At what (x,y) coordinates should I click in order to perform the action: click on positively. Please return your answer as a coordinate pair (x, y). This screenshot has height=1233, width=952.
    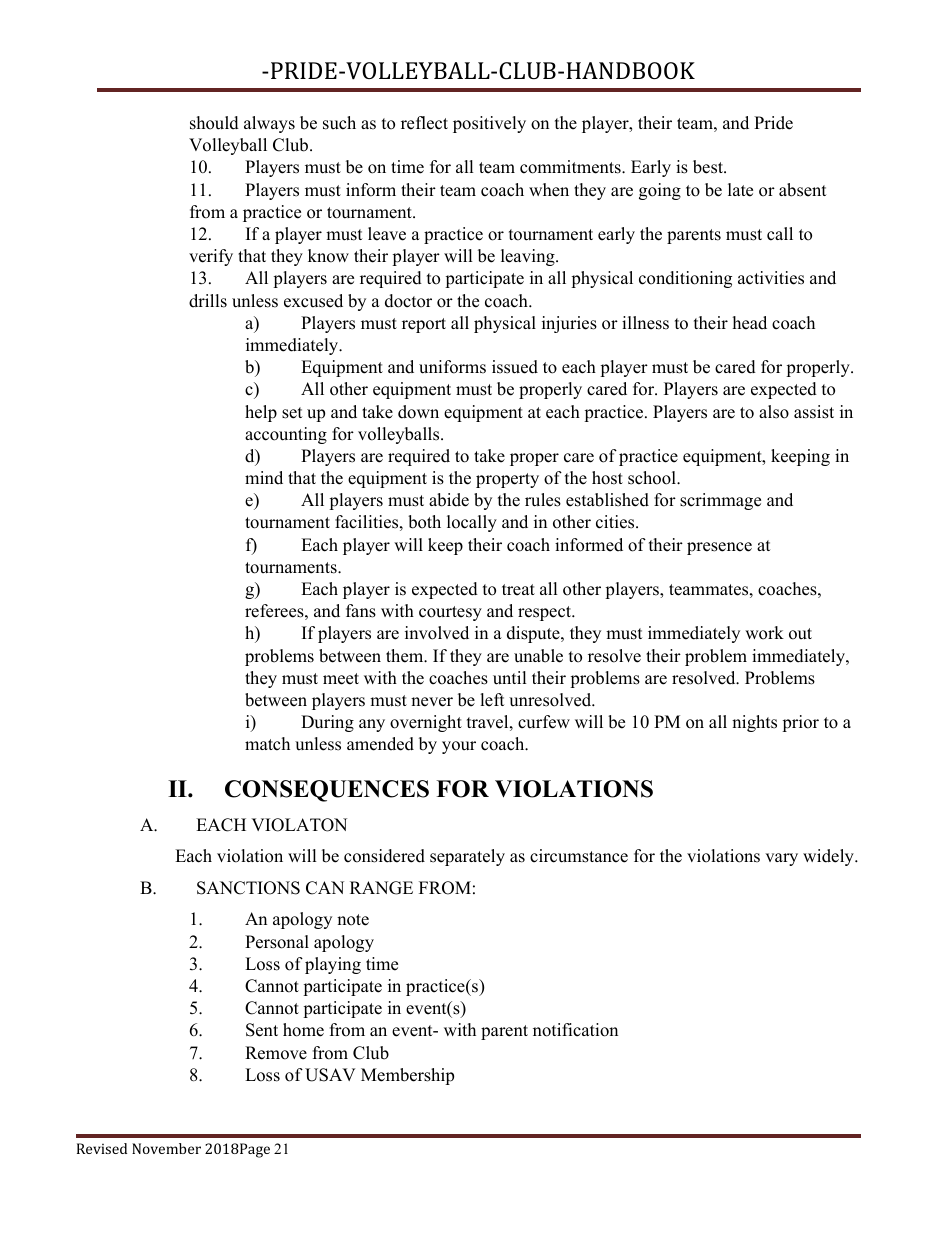
    Looking at the image, I should click on (489, 124).
